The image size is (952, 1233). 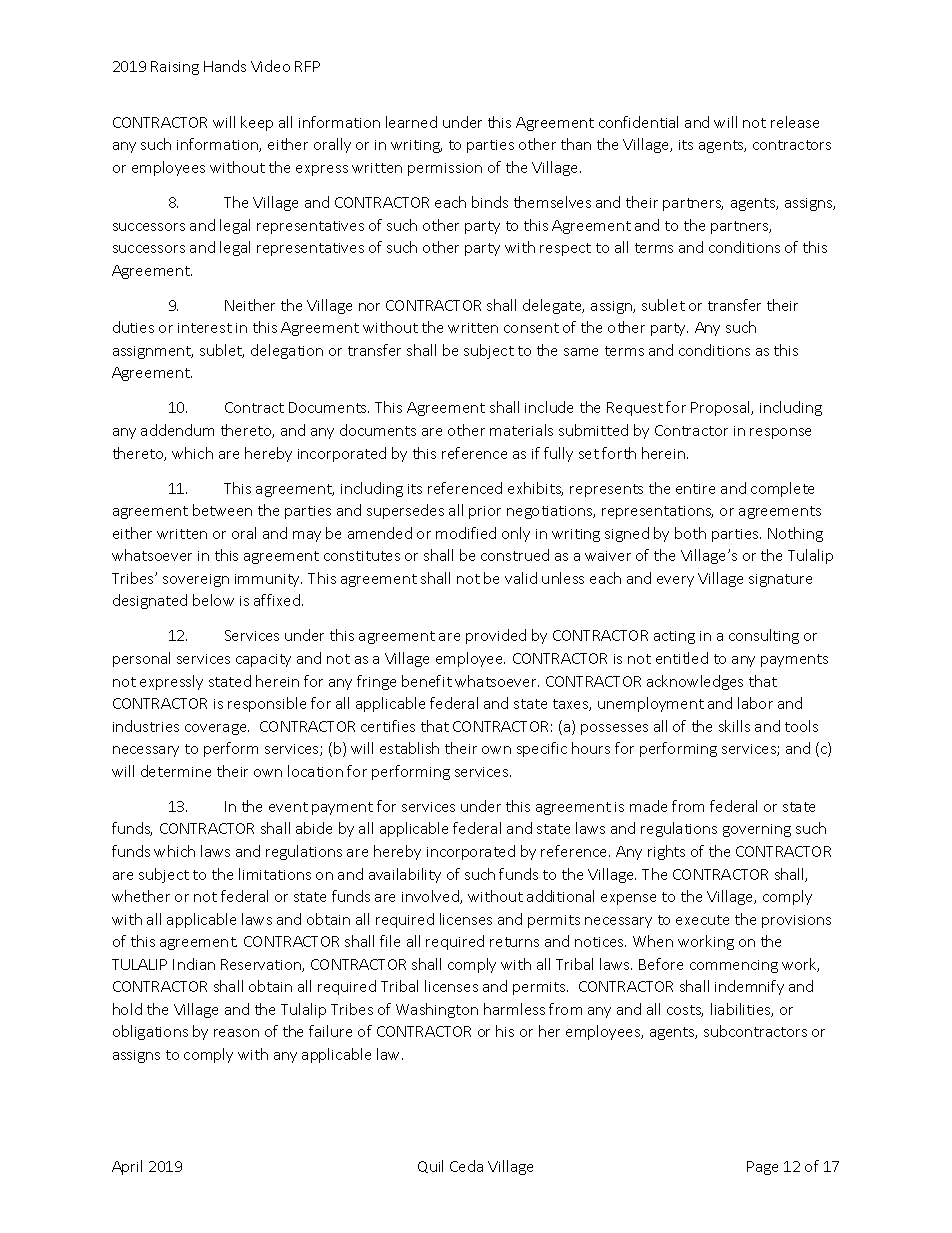 What do you see at coordinates (764, 636) in the screenshot?
I see `consulting` at bounding box center [764, 636].
